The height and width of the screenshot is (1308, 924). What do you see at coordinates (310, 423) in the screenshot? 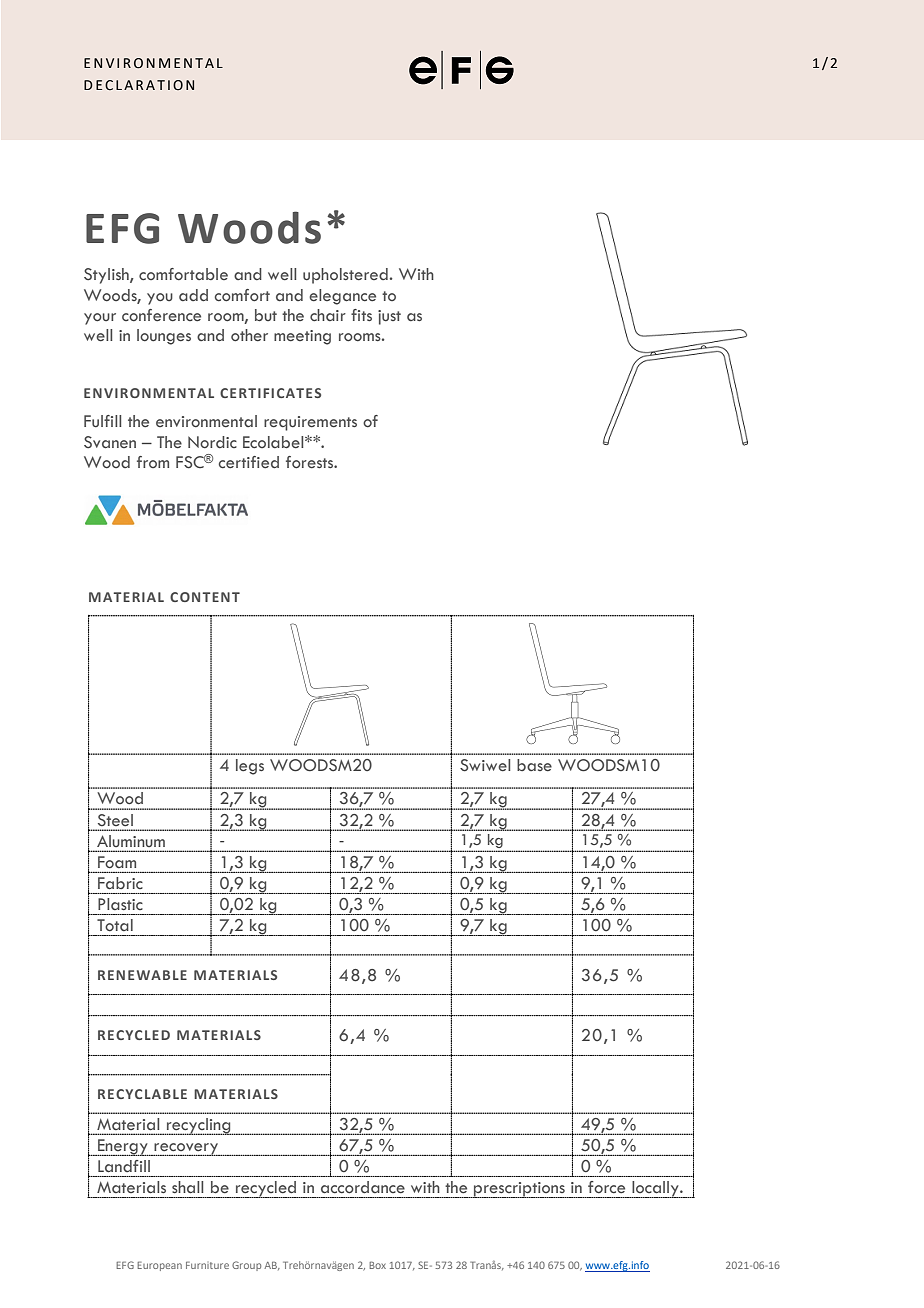
I see `requirements` at bounding box center [310, 423].
